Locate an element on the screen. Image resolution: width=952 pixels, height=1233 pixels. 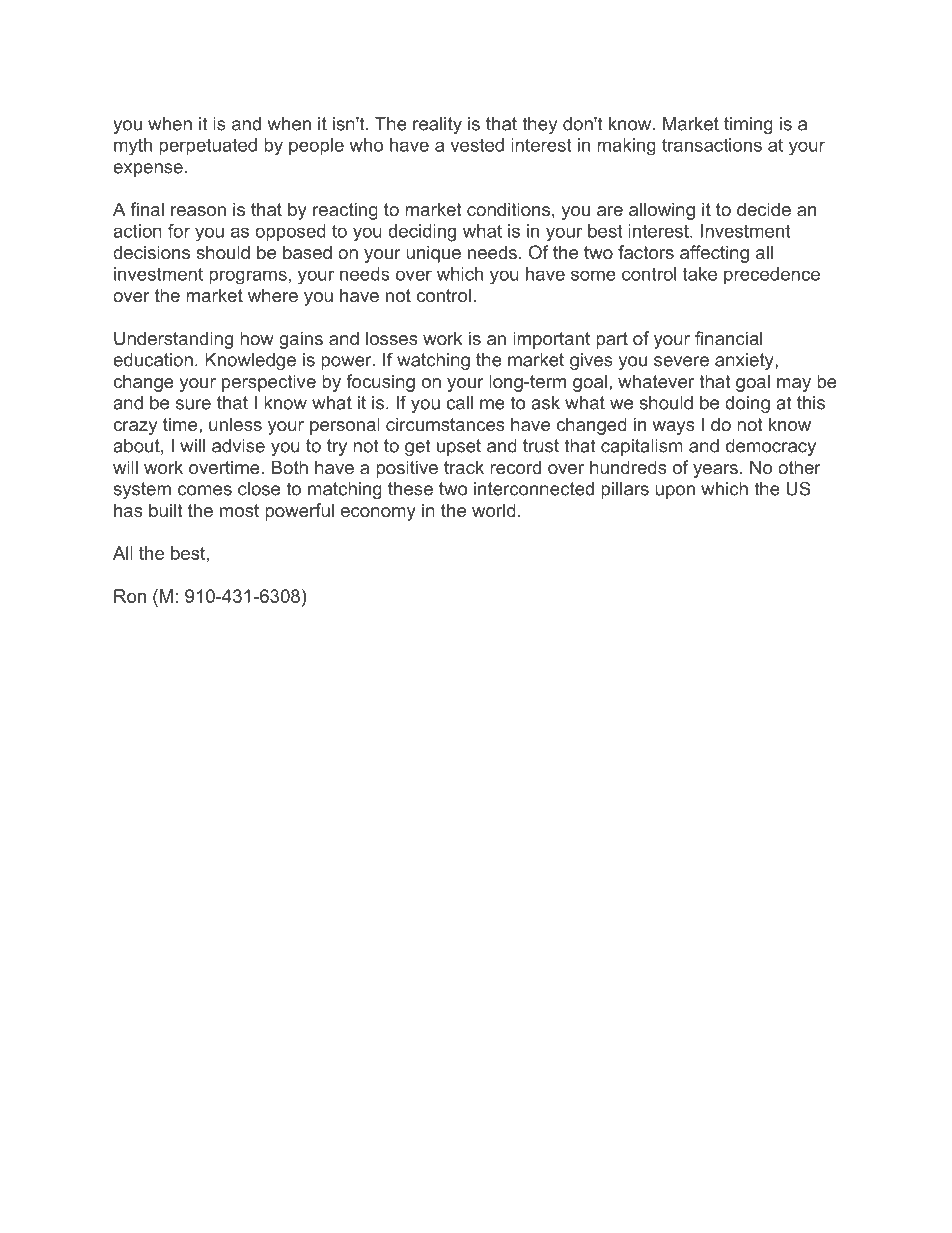
perpetuated is located at coordinates (208, 147).
